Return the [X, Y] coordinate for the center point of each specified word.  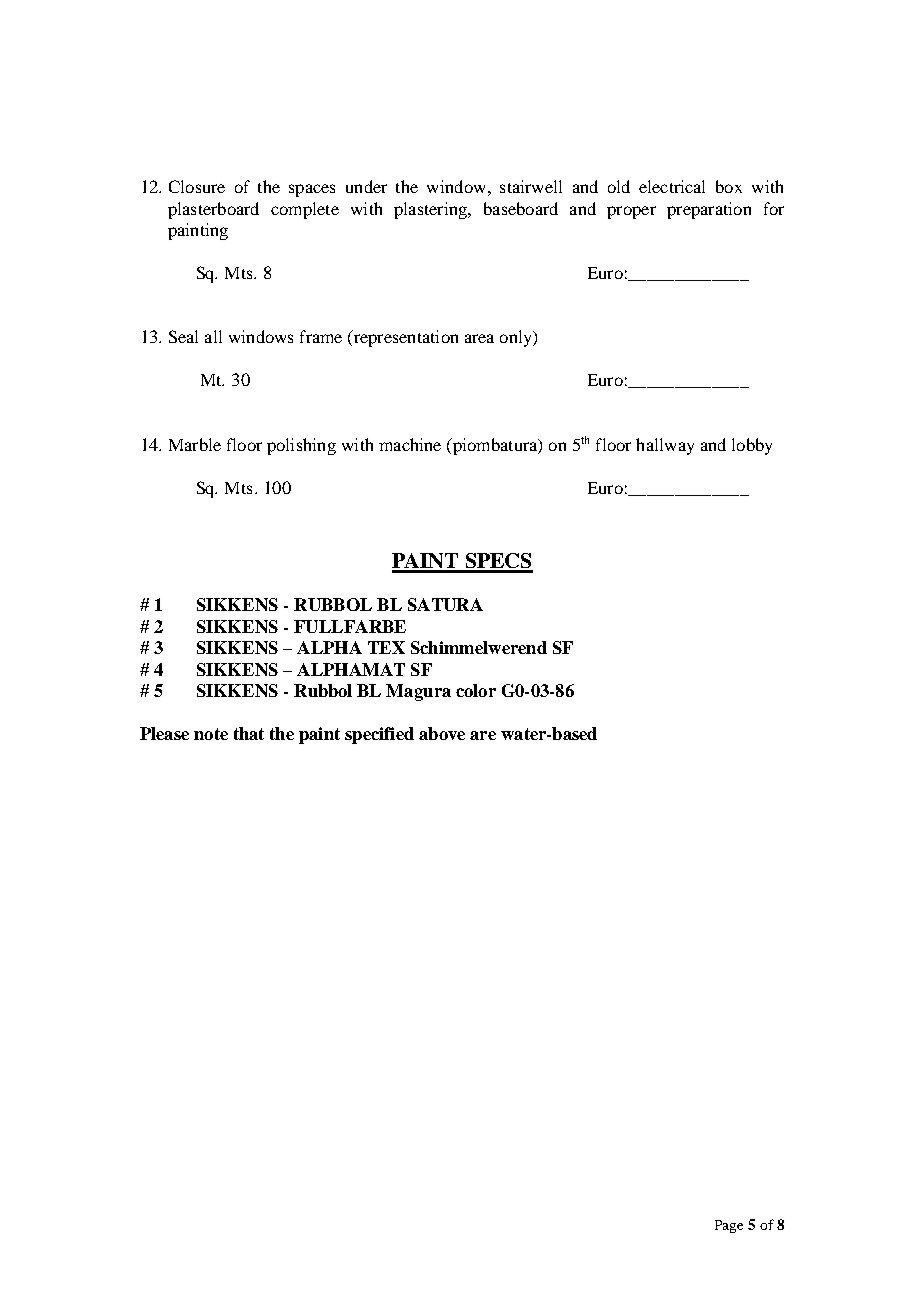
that [249, 733]
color [476, 690]
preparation [709, 210]
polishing [301, 446]
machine [410, 444]
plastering [431, 210]
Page [729, 1226]
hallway [665, 446]
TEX [386, 647]
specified [379, 735]
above [442, 733]
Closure [197, 186]
